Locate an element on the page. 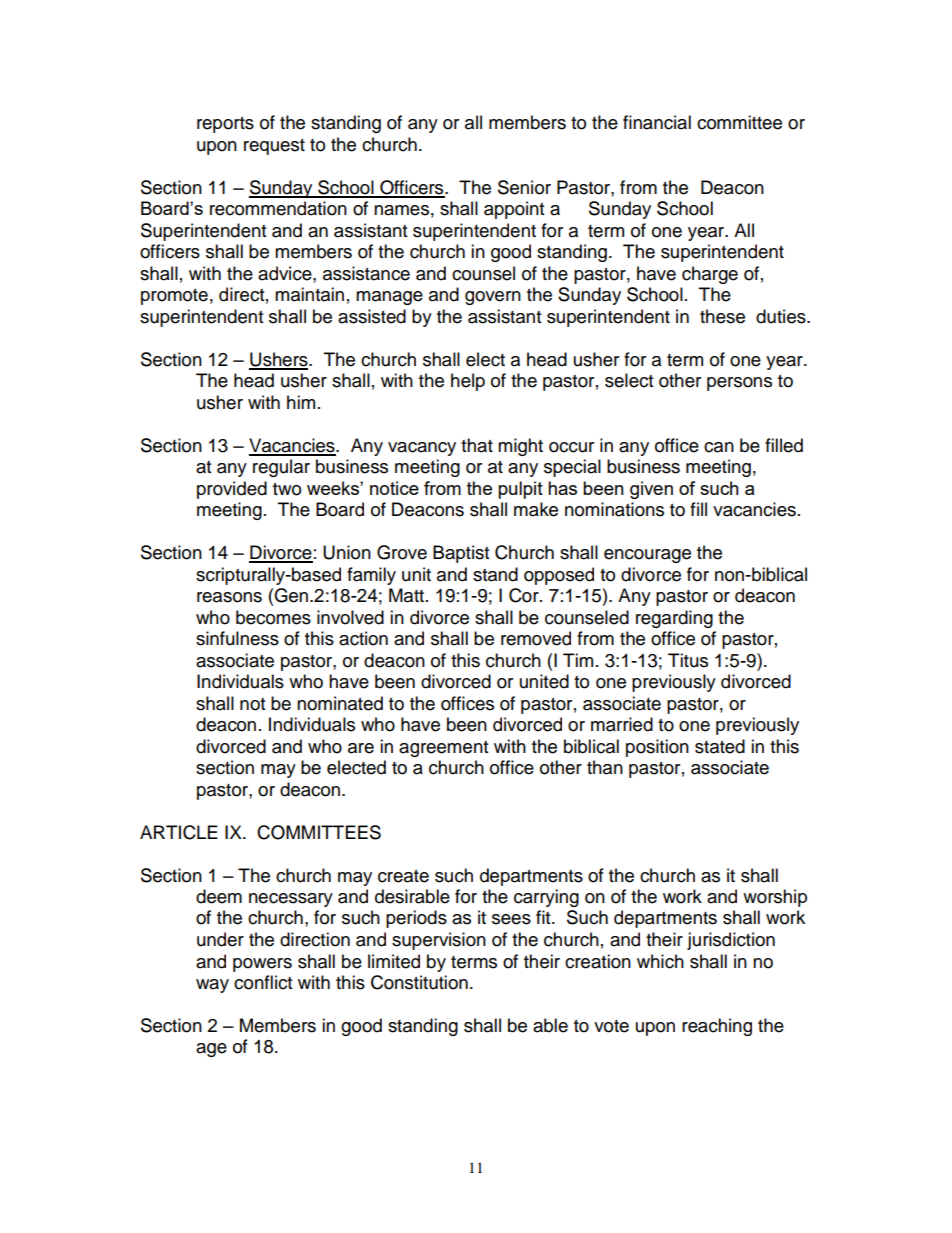 The height and width of the image is (1233, 952). Baptist is located at coordinates (461, 554).
